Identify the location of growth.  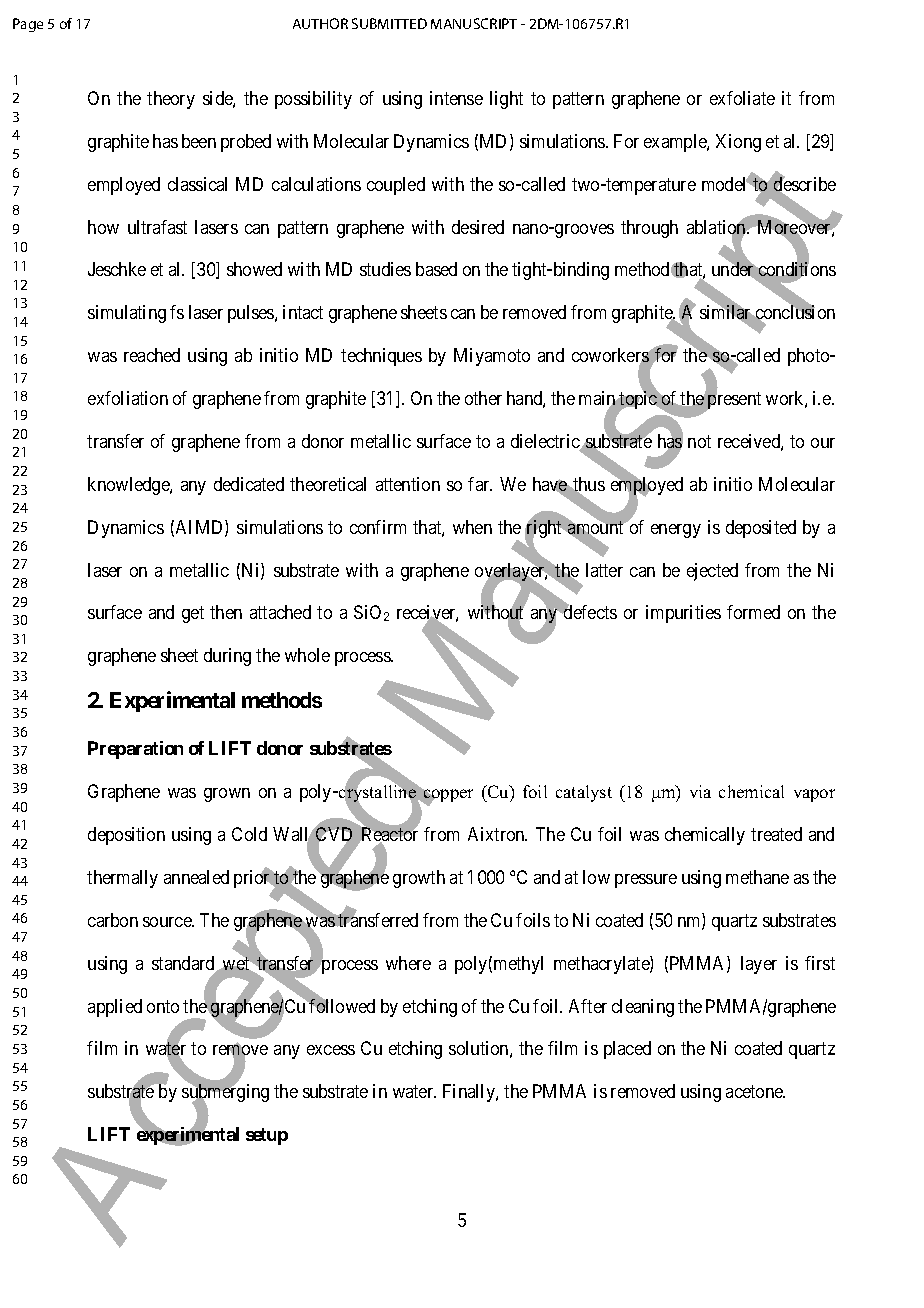
(419, 879).
